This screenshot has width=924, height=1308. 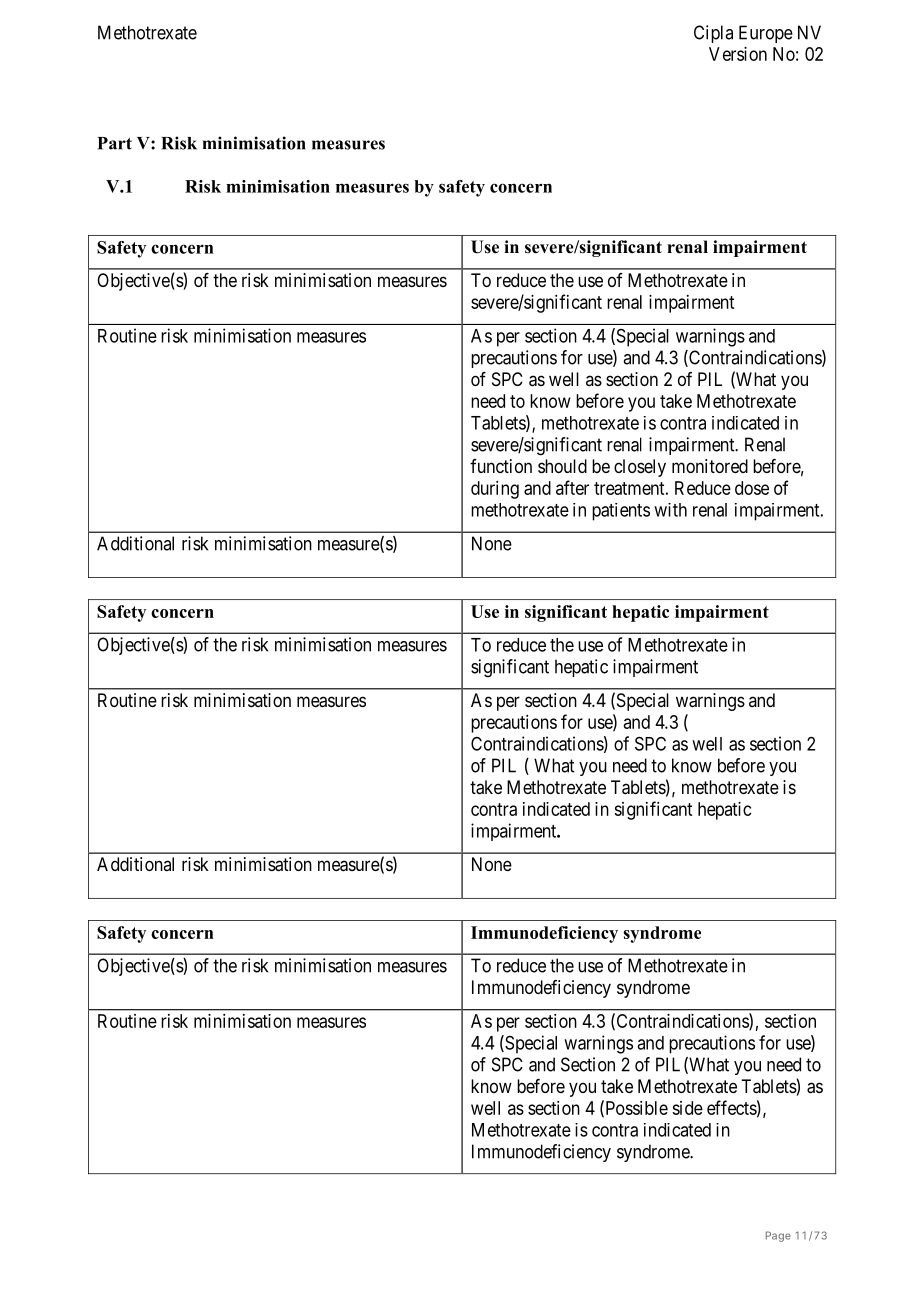 I want to click on function, so click(x=501, y=466).
